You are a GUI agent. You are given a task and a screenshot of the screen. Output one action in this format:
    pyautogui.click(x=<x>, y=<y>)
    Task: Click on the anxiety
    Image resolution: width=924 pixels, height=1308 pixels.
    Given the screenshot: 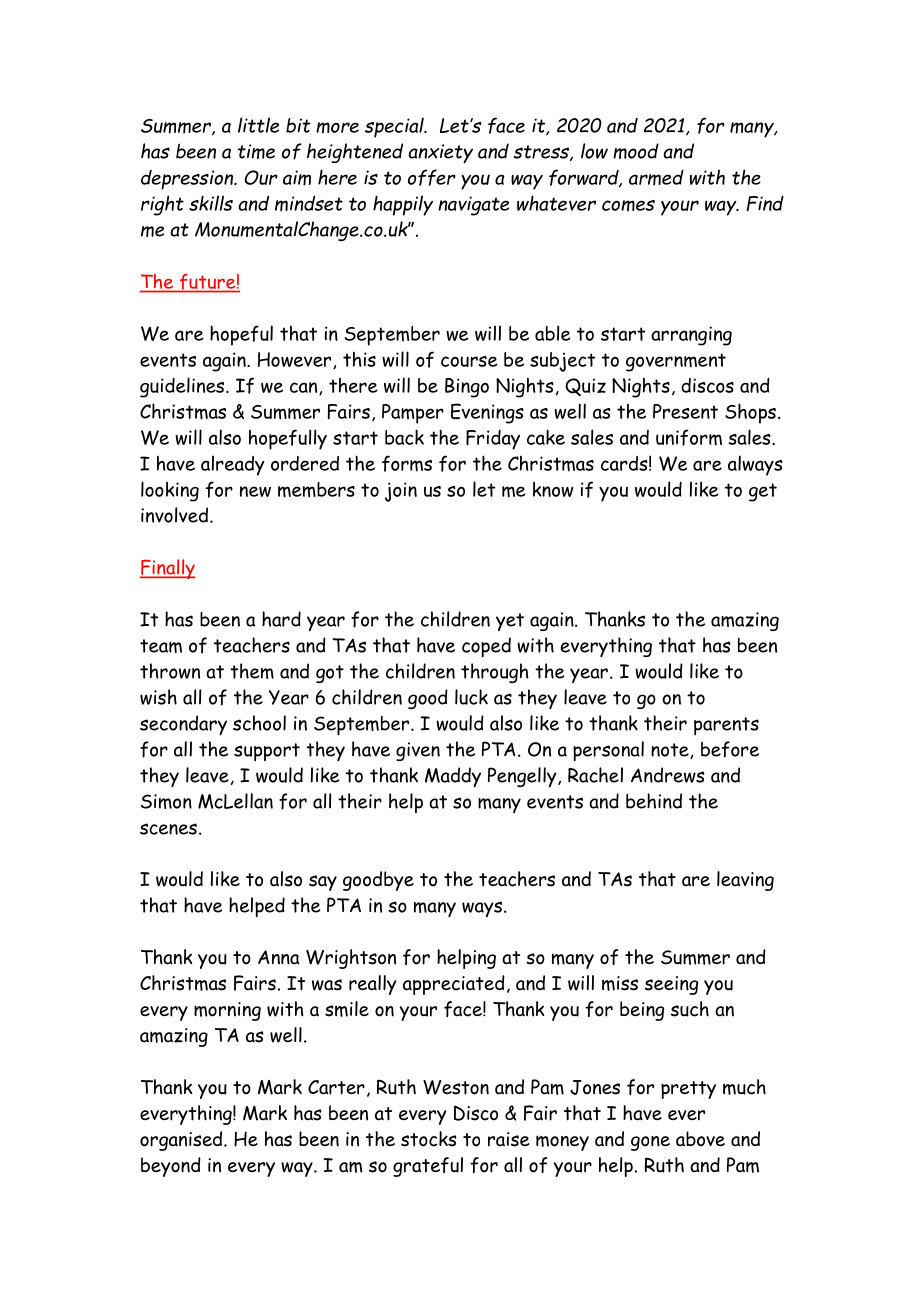 What is the action you would take?
    pyautogui.click(x=440, y=154)
